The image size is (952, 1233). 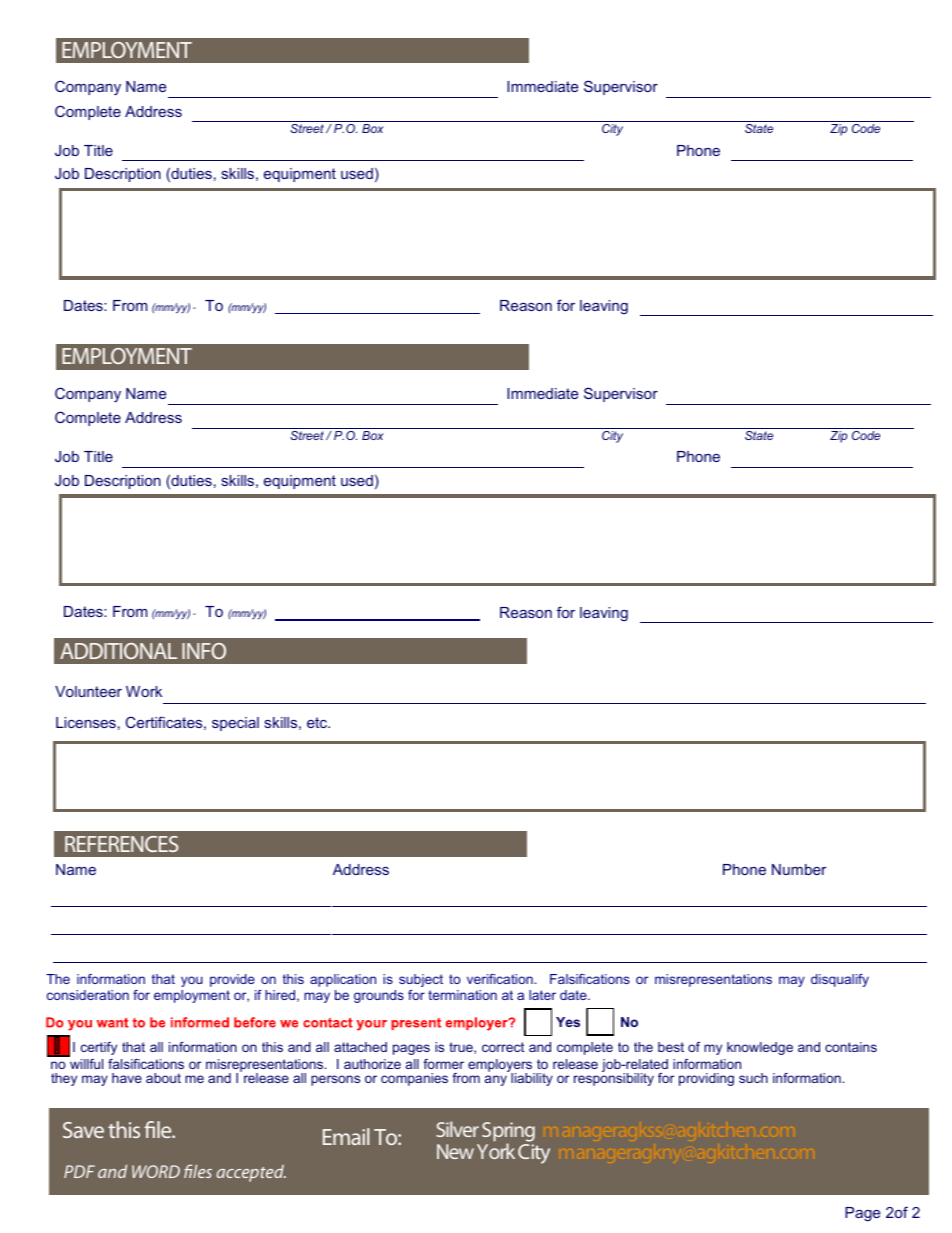 I want to click on REFERENCES, so click(x=121, y=844).
